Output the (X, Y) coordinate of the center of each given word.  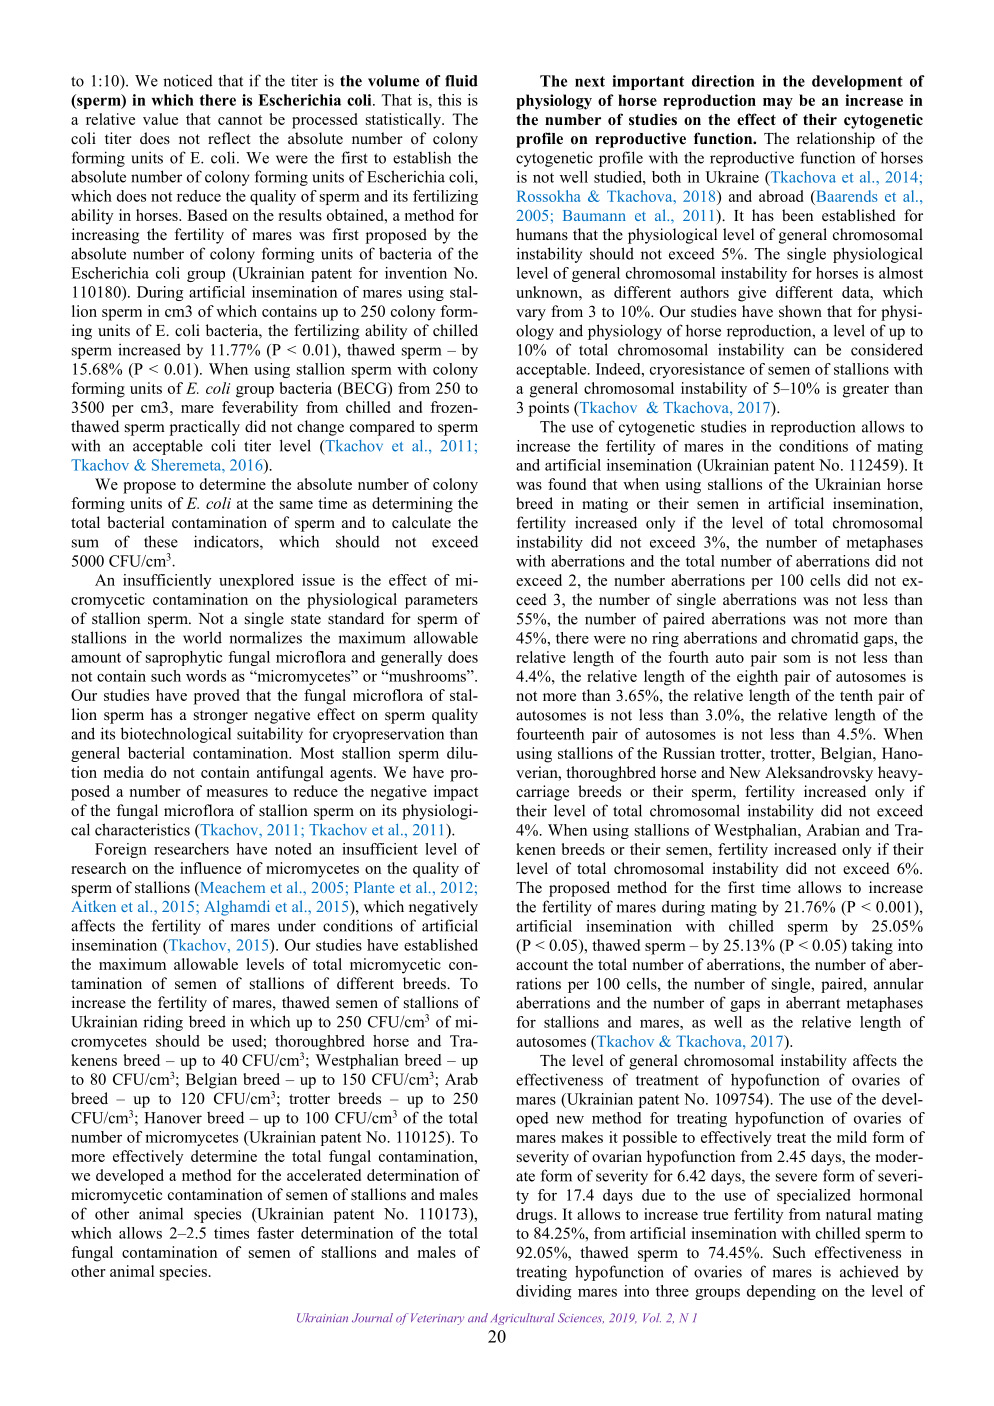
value (160, 119)
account (542, 965)
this (449, 100)
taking (872, 947)
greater (866, 391)
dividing (543, 1292)
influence (210, 868)
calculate (421, 522)
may (778, 104)
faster (275, 1233)
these (161, 541)
